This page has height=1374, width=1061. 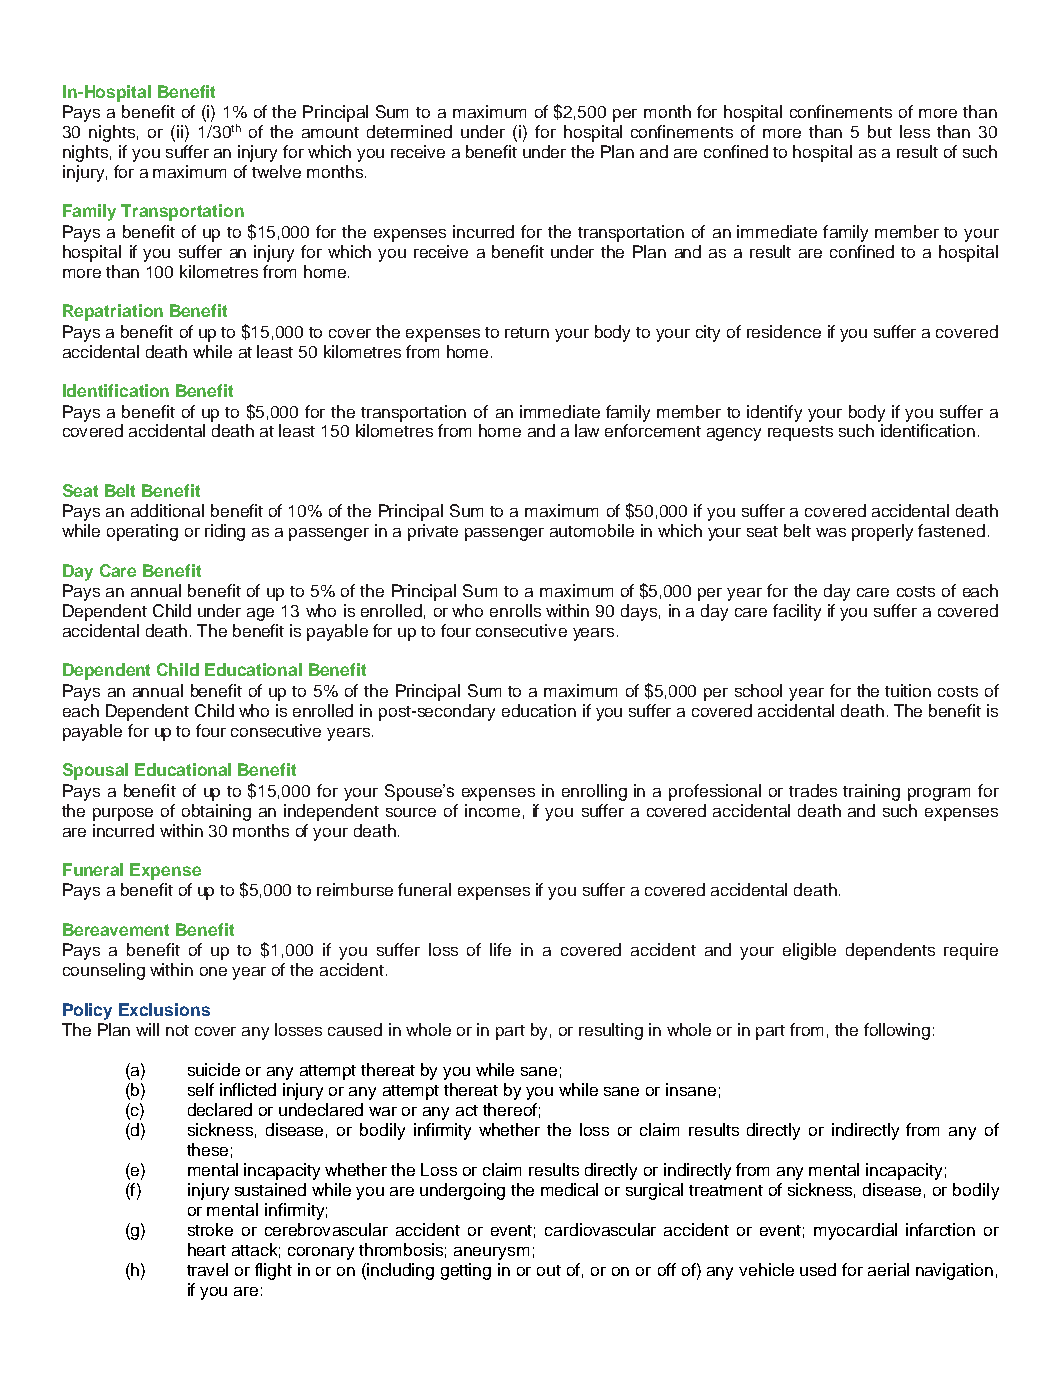 What do you see at coordinates (515, 610) in the page?
I see `enrolls` at bounding box center [515, 610].
